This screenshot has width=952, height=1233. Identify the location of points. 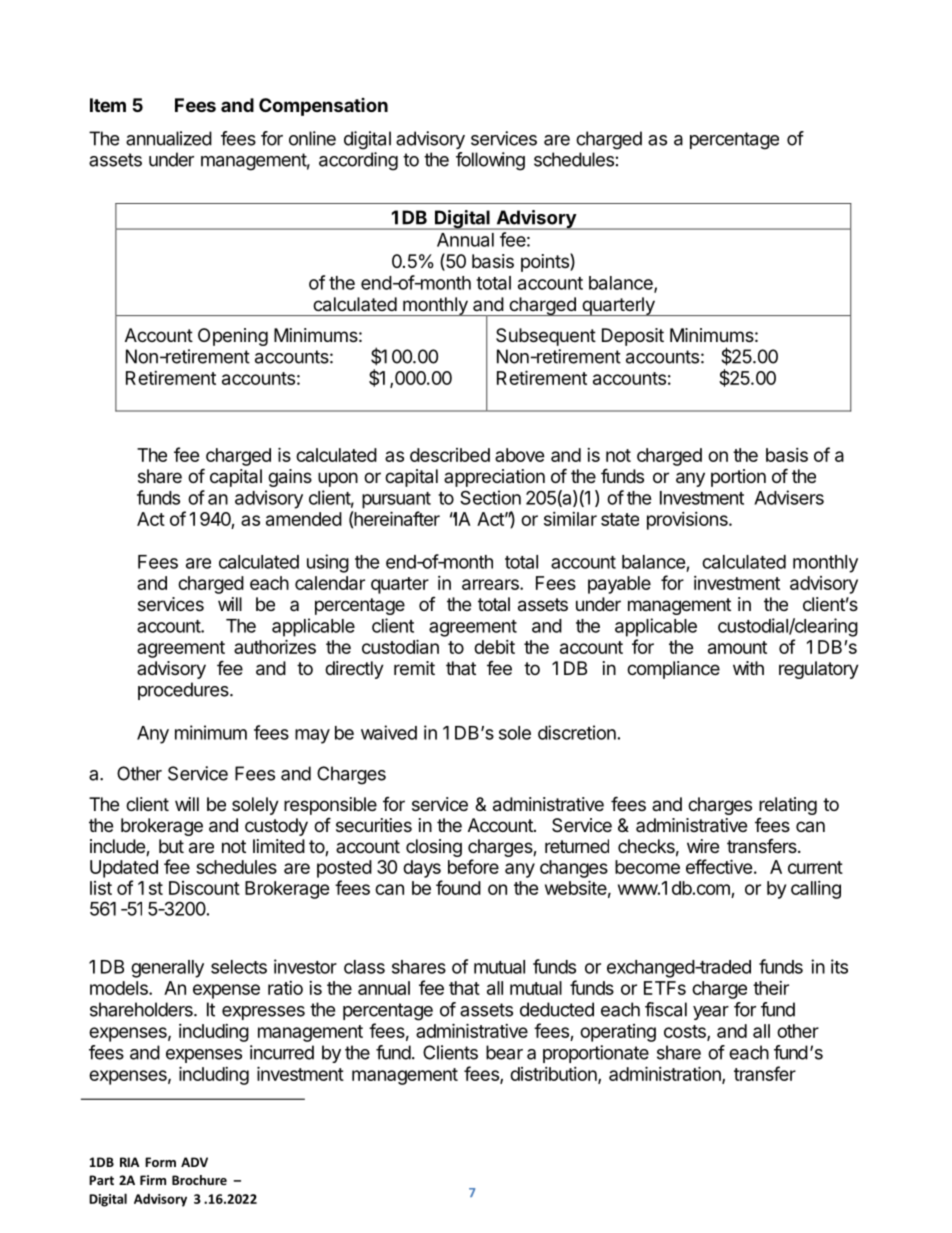
(546, 262).
